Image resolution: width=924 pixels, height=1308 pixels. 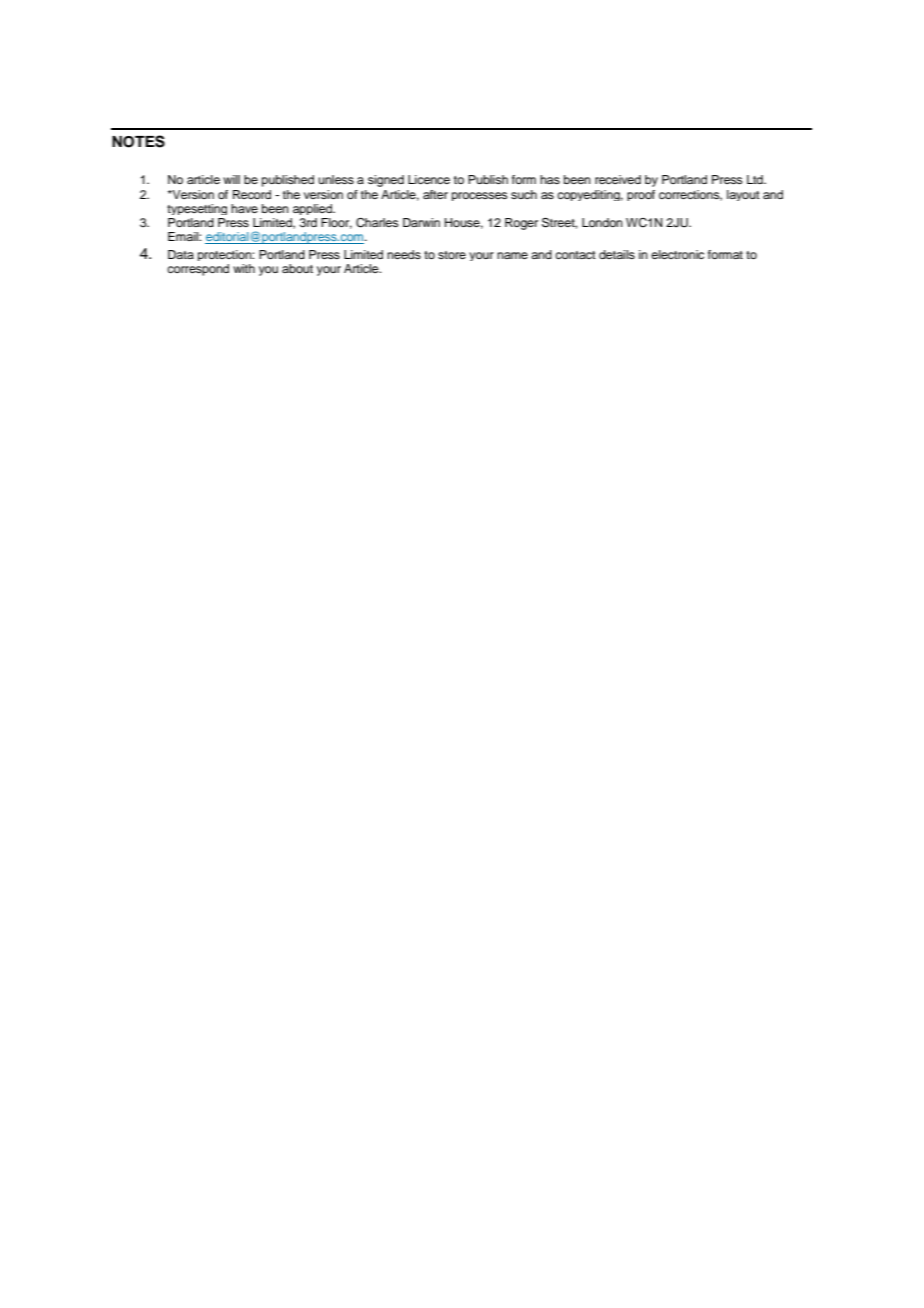 What do you see at coordinates (244, 268) in the screenshot?
I see `with` at bounding box center [244, 268].
